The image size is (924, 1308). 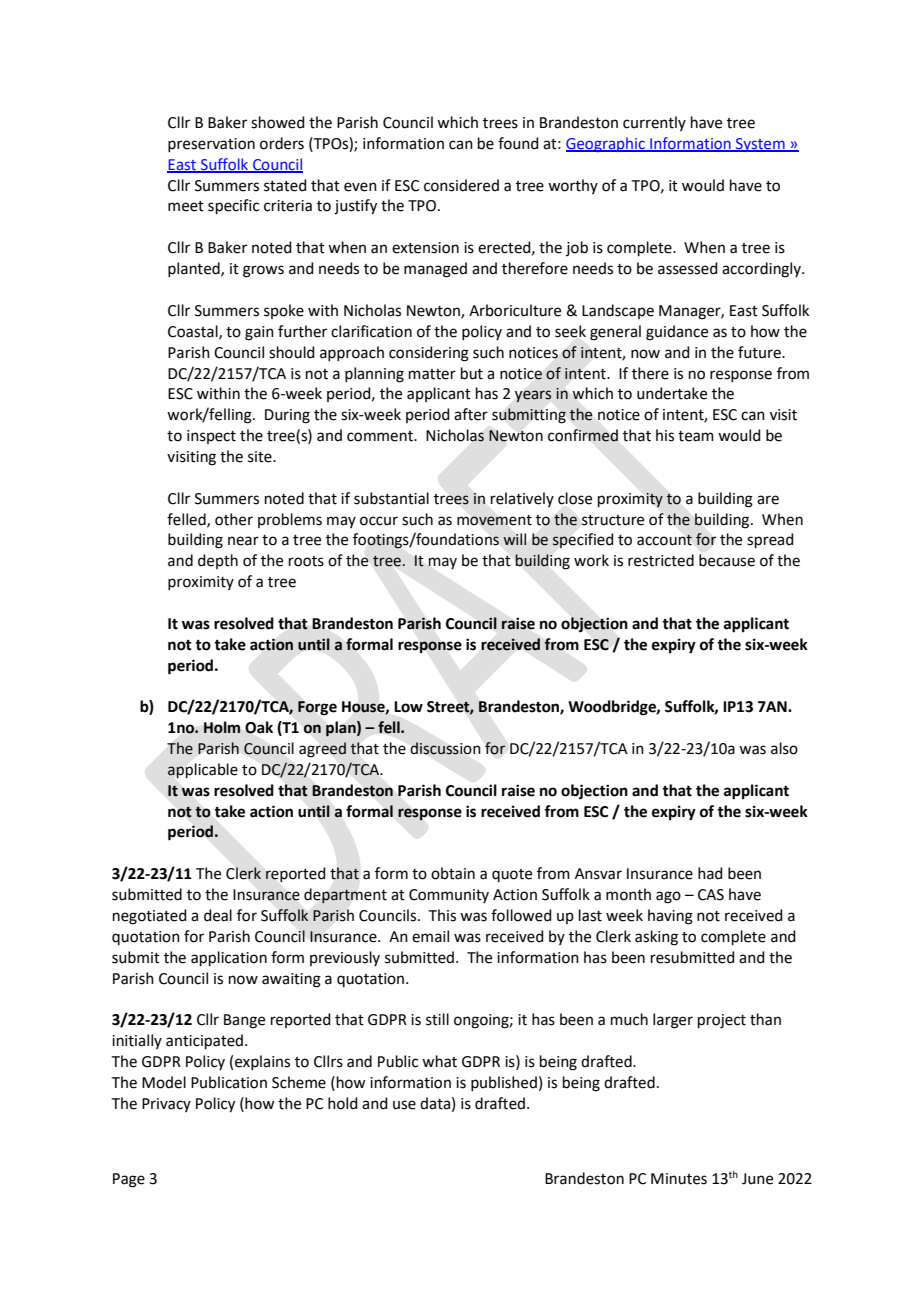 What do you see at coordinates (461, 185) in the screenshot?
I see `considered` at bounding box center [461, 185].
